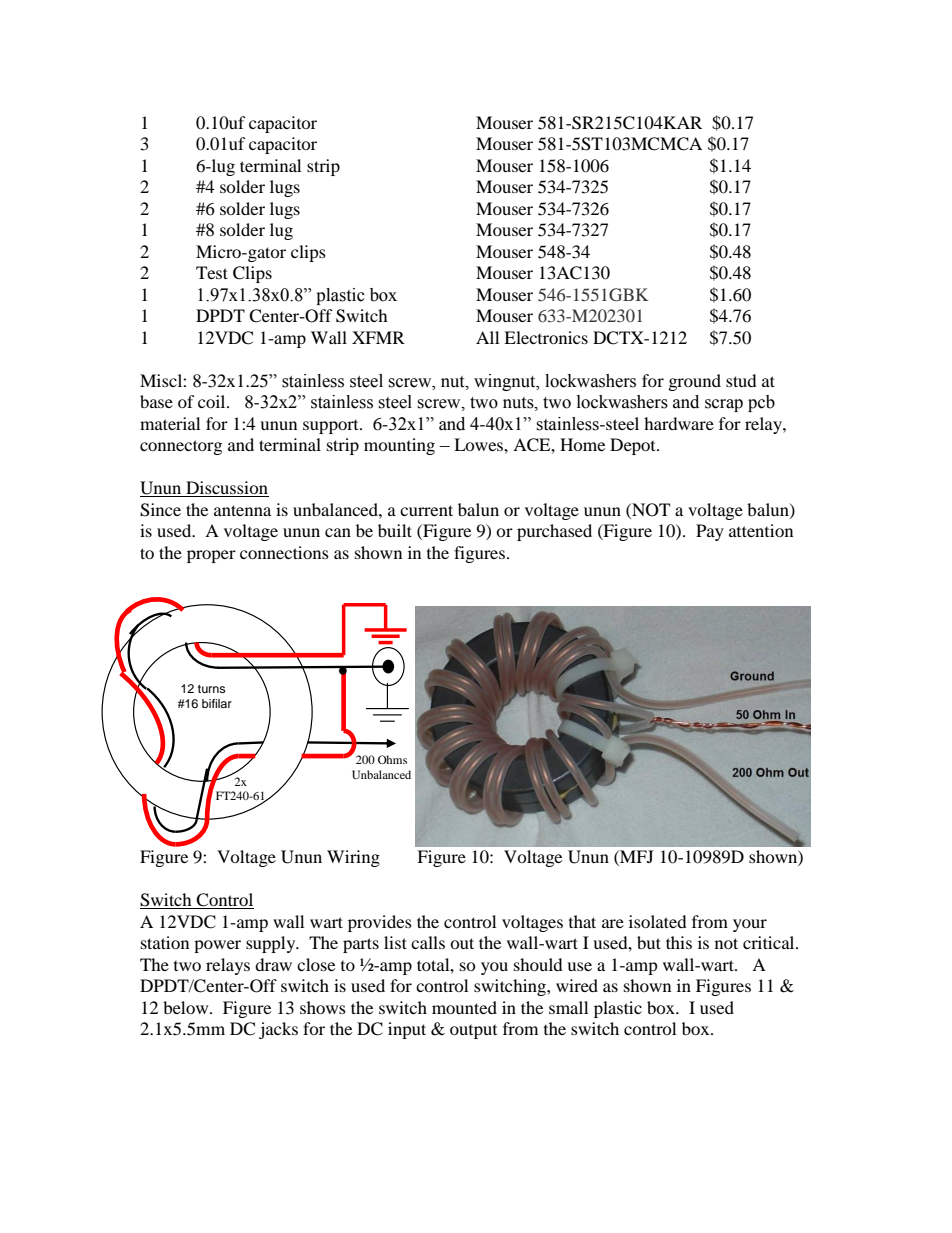  I want to click on antenna, so click(242, 510).
